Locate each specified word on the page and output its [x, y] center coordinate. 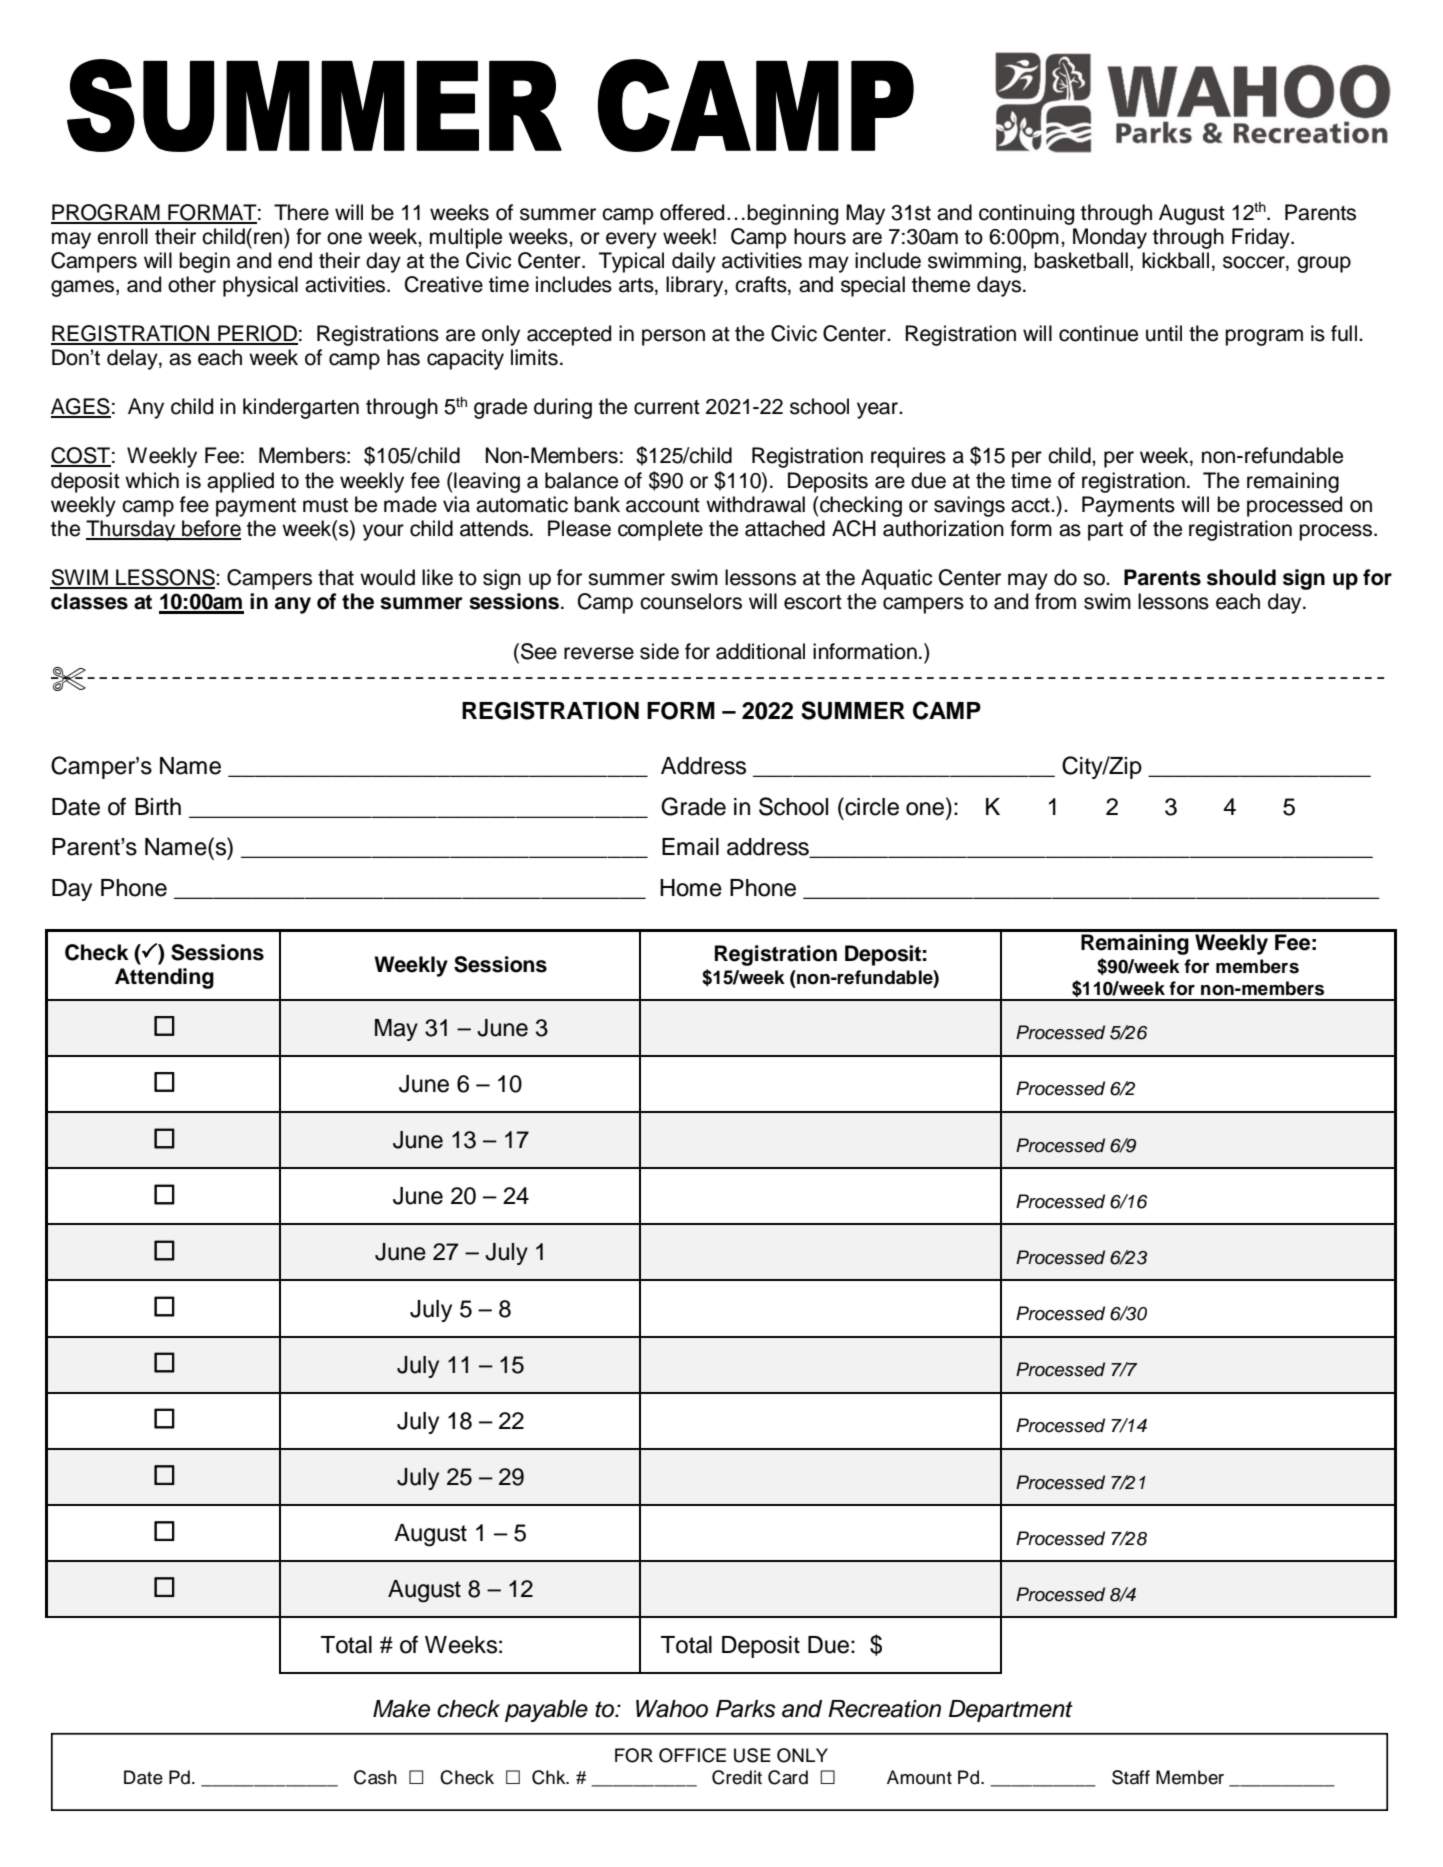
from [1055, 601]
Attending [164, 978]
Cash [375, 1777]
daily [694, 262]
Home [691, 888]
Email [690, 847]
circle [871, 806]
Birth [158, 806]
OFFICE [692, 1755]
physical [260, 286]
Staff [1131, 1777]
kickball [1175, 260]
